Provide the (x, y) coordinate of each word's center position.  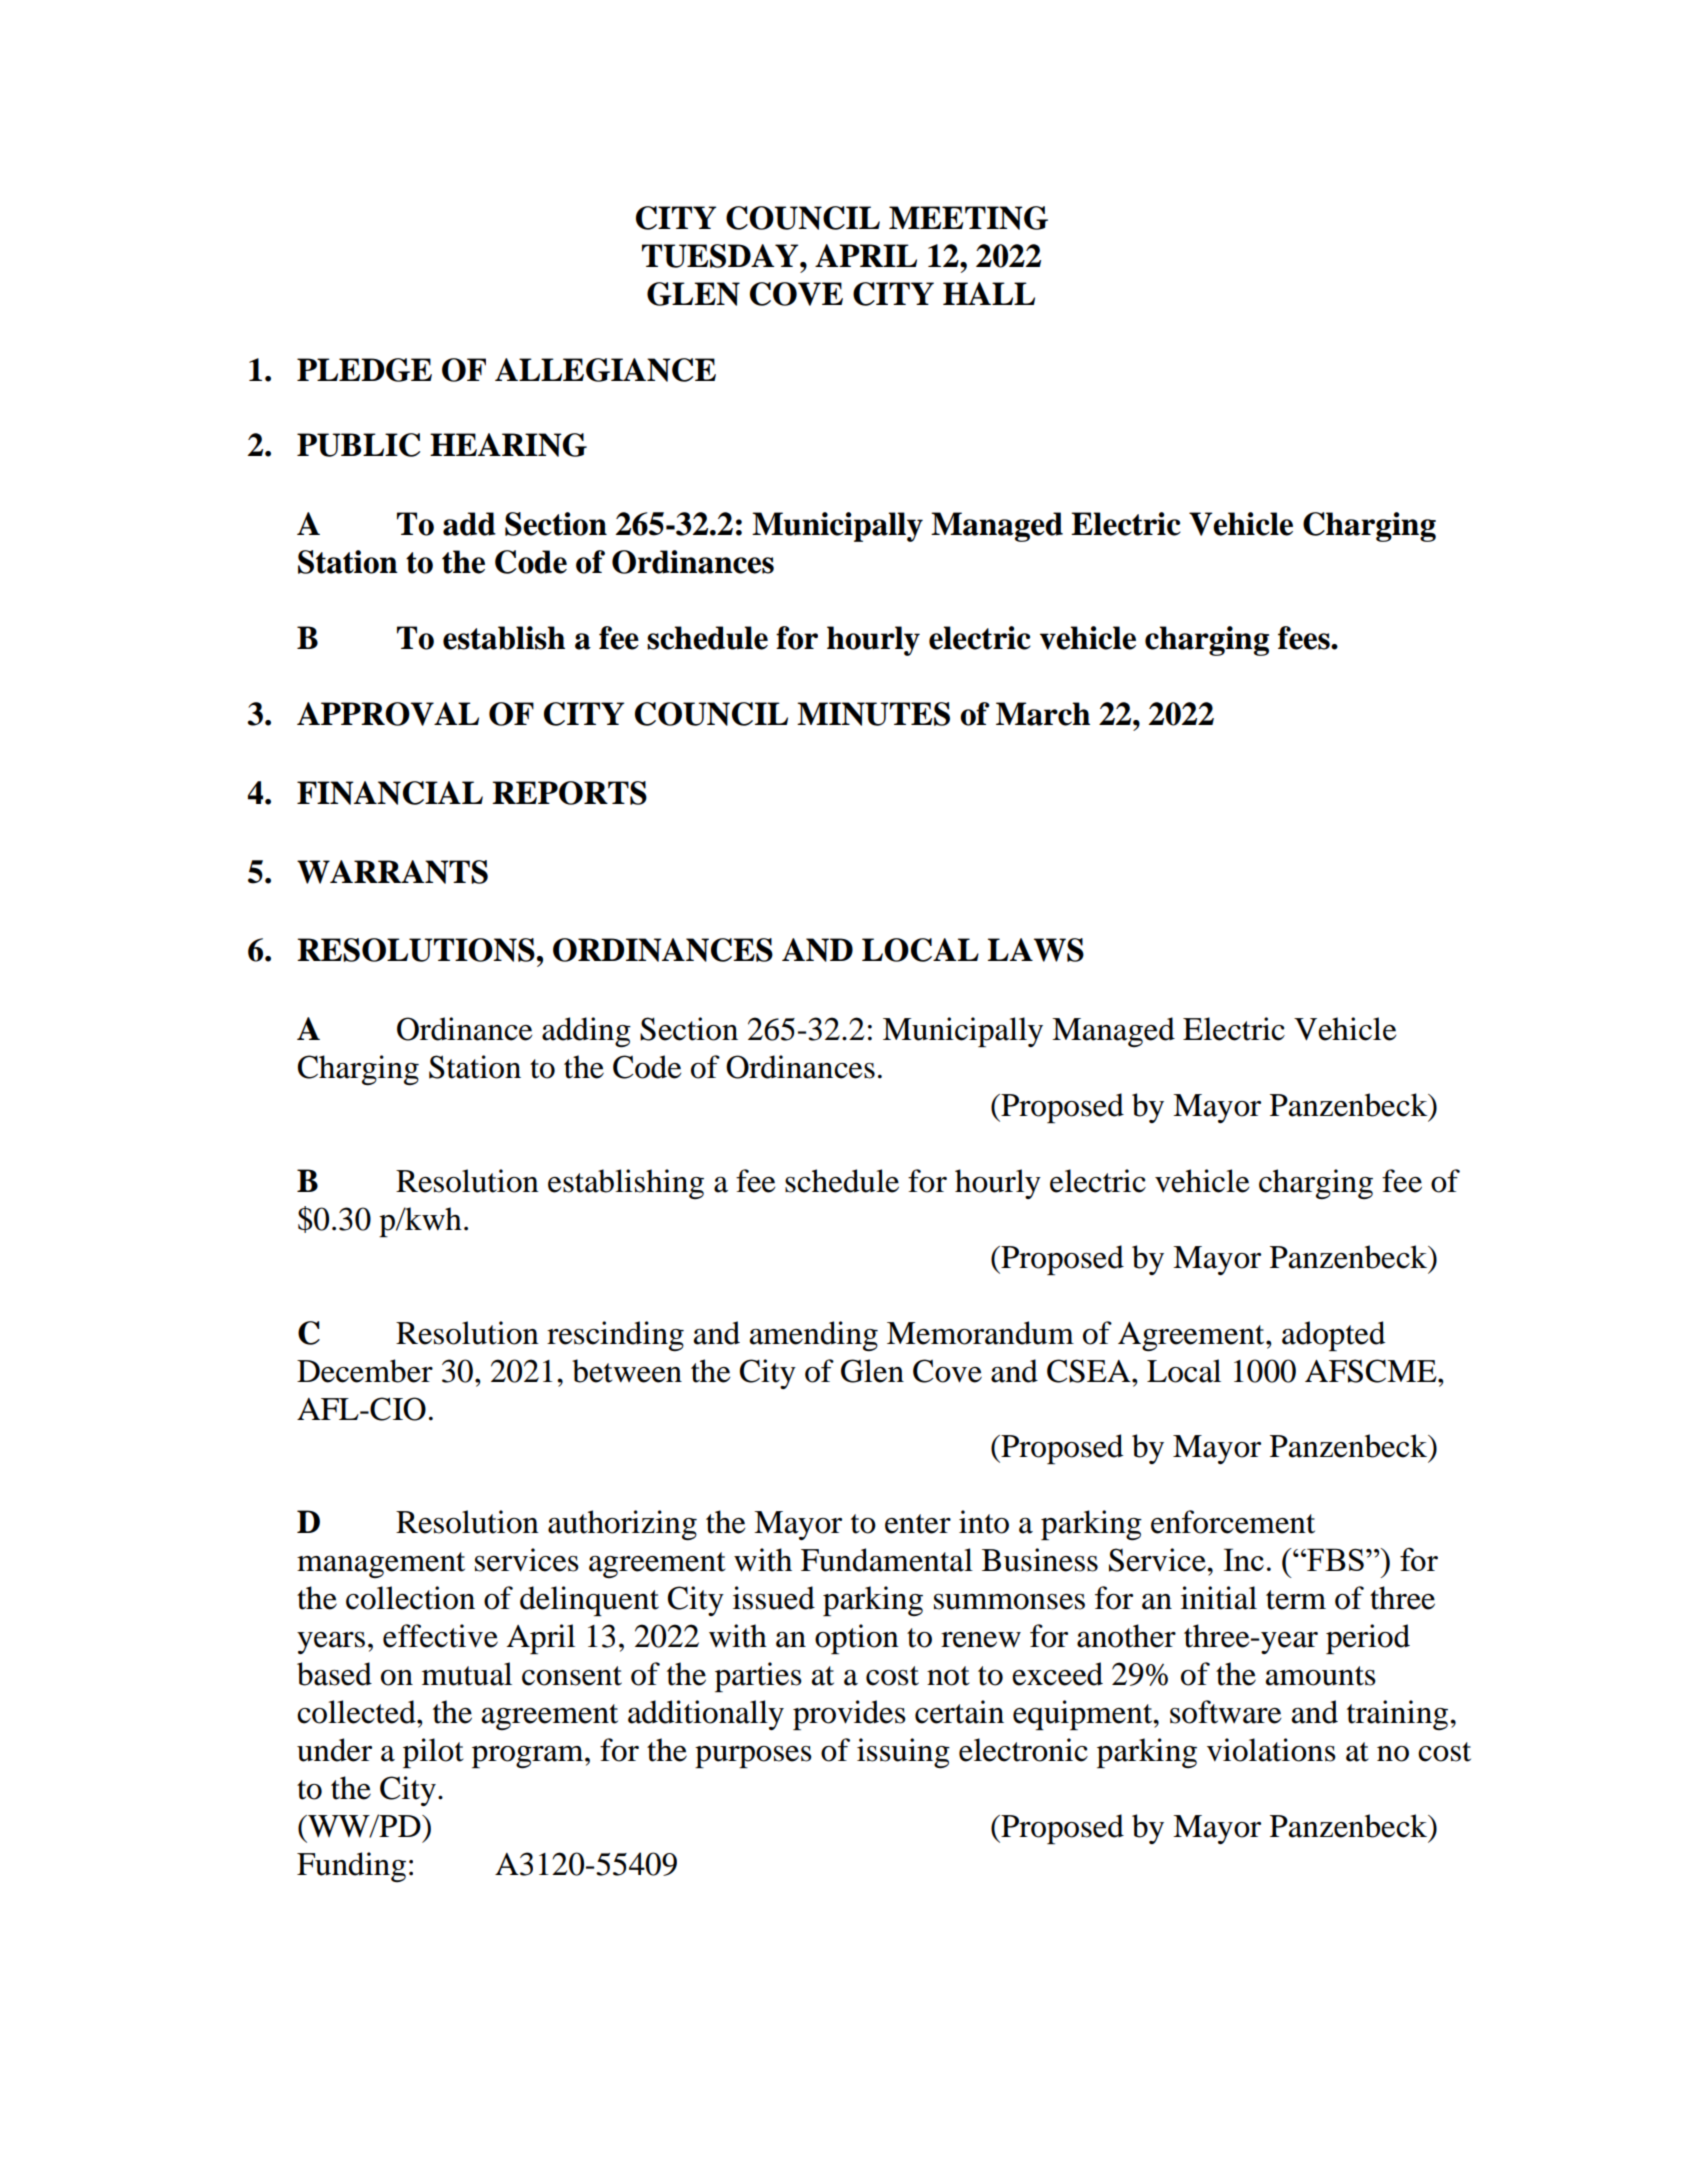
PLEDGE (364, 370)
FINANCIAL (390, 793)
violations (1271, 1750)
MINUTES (873, 714)
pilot (433, 1753)
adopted (1333, 1336)
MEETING (968, 218)
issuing (903, 1753)
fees (1305, 638)
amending (814, 1336)
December (365, 1371)
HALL (989, 293)
